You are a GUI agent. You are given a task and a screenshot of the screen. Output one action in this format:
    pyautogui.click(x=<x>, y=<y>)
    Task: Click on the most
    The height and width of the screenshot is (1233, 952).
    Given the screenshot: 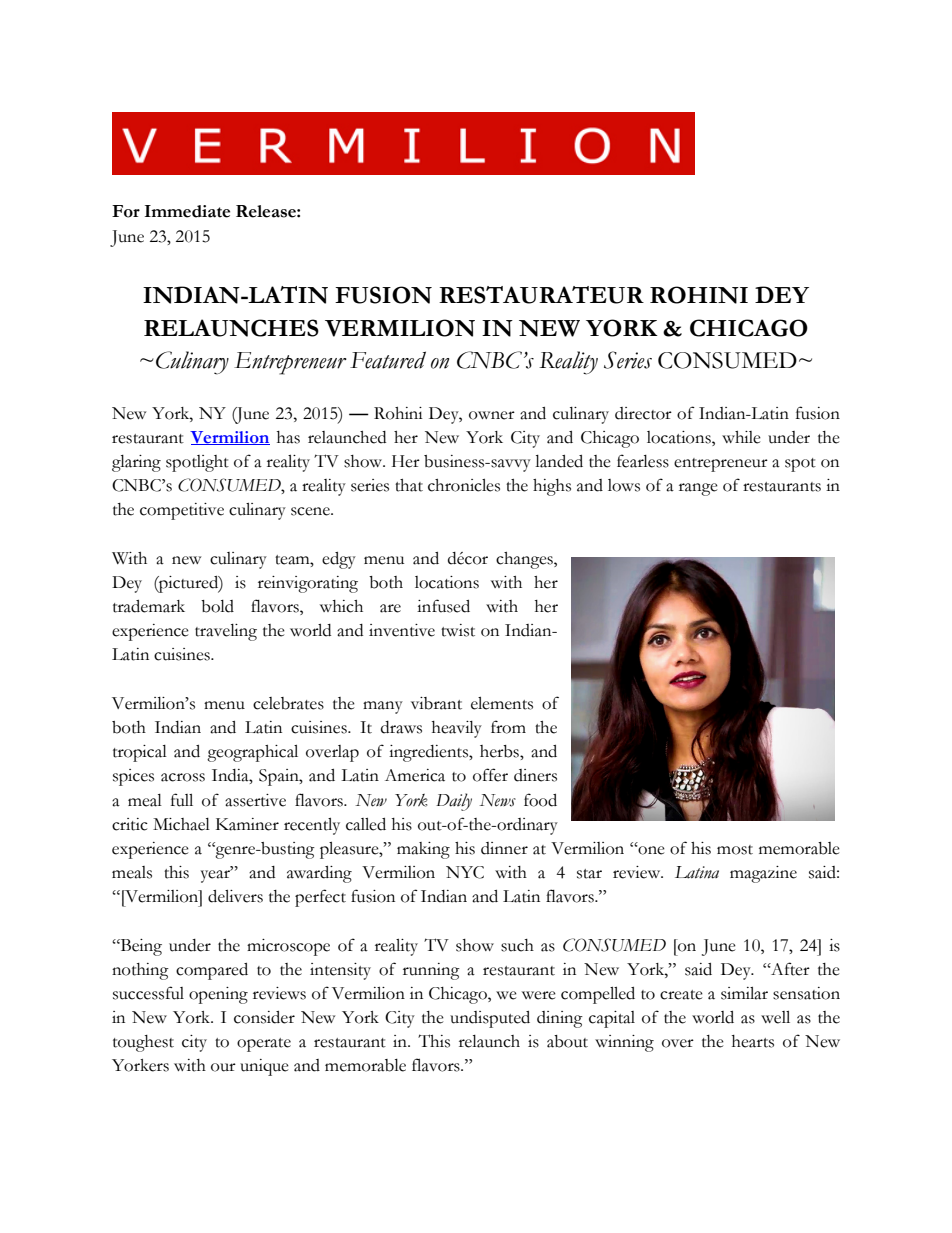 What is the action you would take?
    pyautogui.click(x=735, y=850)
